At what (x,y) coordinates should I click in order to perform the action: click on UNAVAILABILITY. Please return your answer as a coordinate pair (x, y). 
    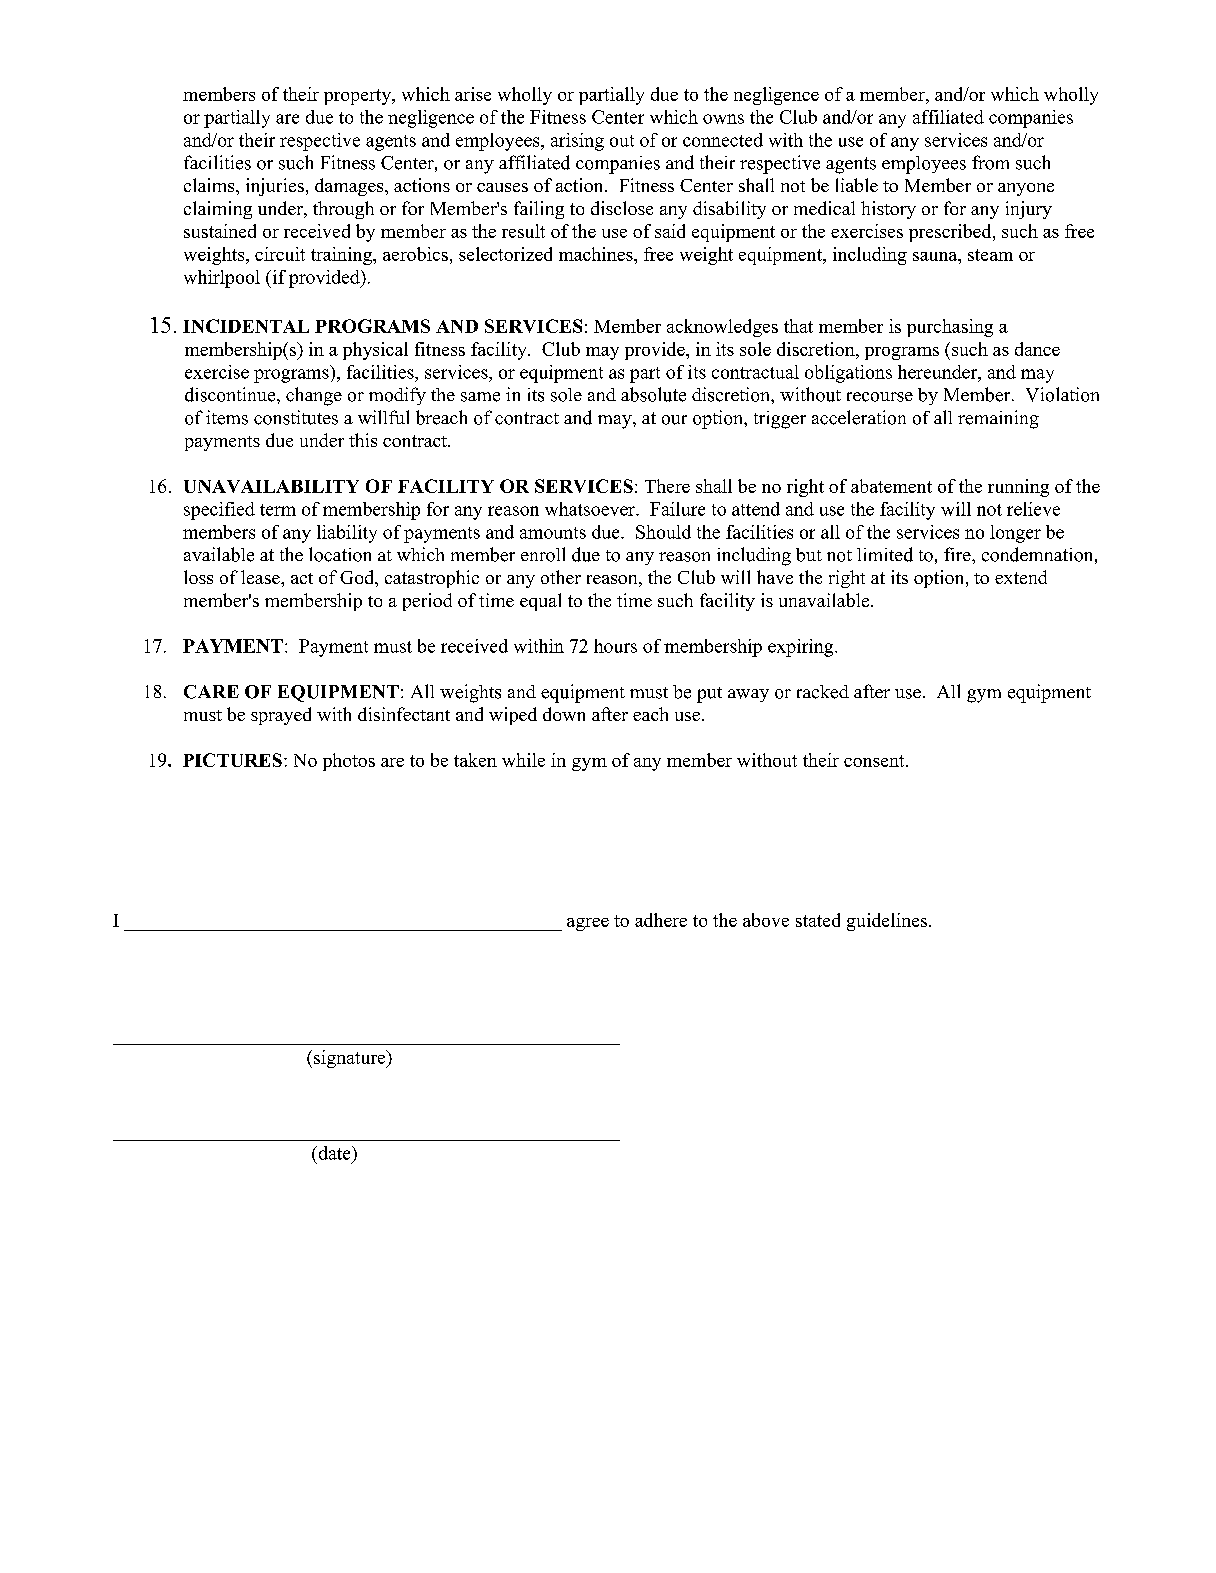
    Looking at the image, I should click on (271, 486).
